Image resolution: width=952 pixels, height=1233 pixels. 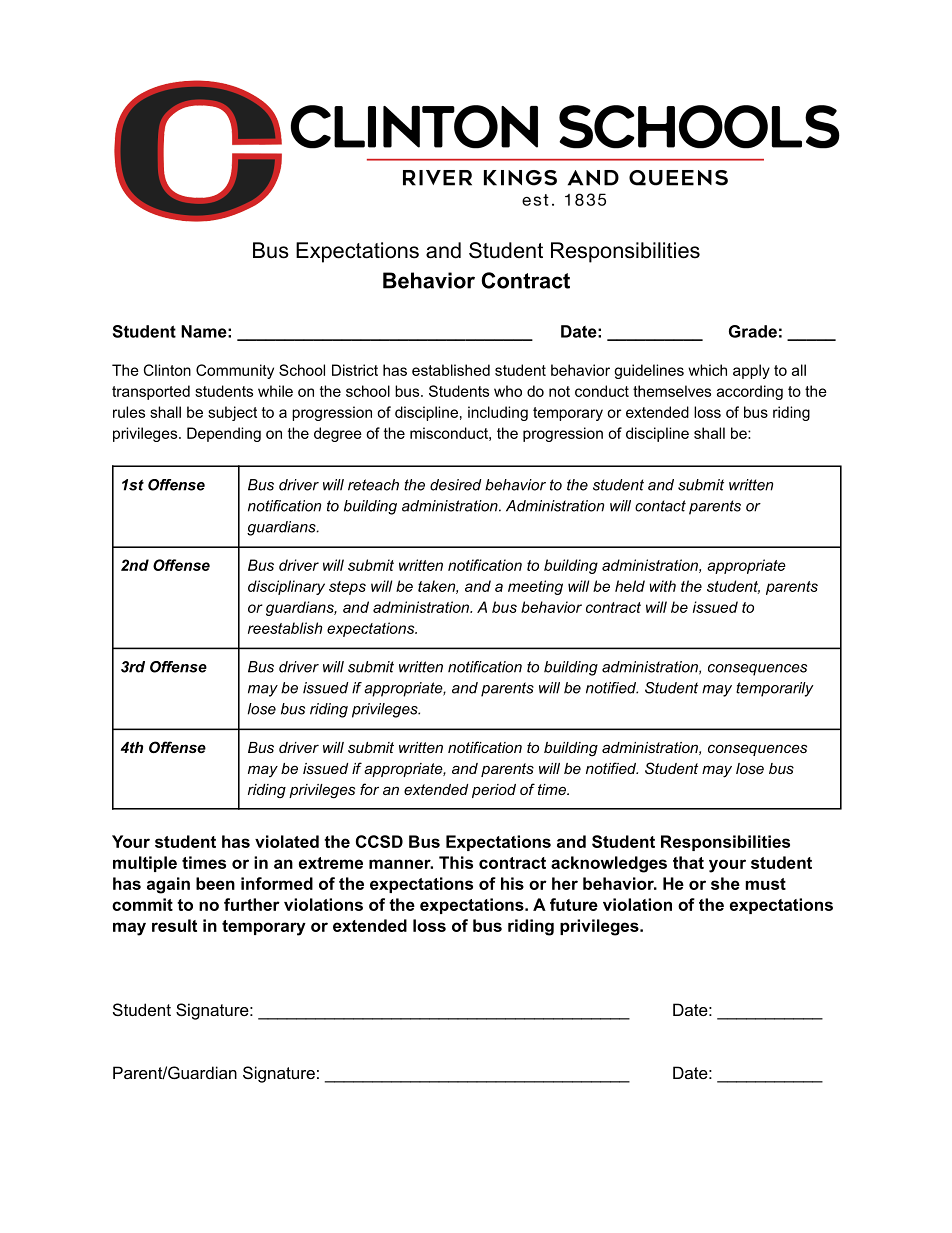 I want to click on established, so click(x=451, y=370).
